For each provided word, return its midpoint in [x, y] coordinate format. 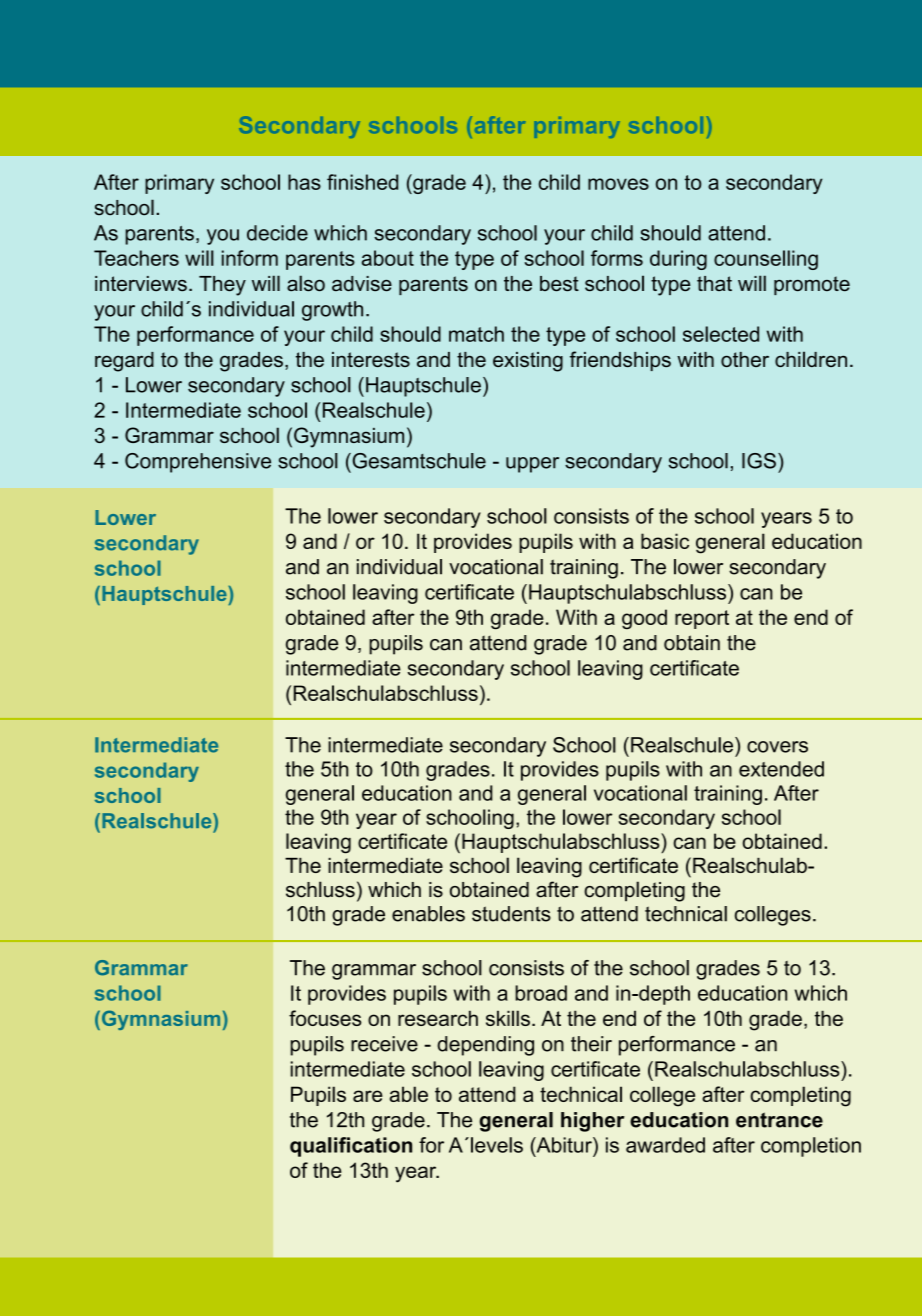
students [511, 914]
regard [124, 362]
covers [777, 747]
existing [528, 362]
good [644, 619]
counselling [766, 260]
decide [277, 233]
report [702, 619]
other [745, 359]
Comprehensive [198, 463]
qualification [351, 1147]
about [388, 258]
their [591, 1044]
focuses [325, 1018]
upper [532, 465]
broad [541, 993]
